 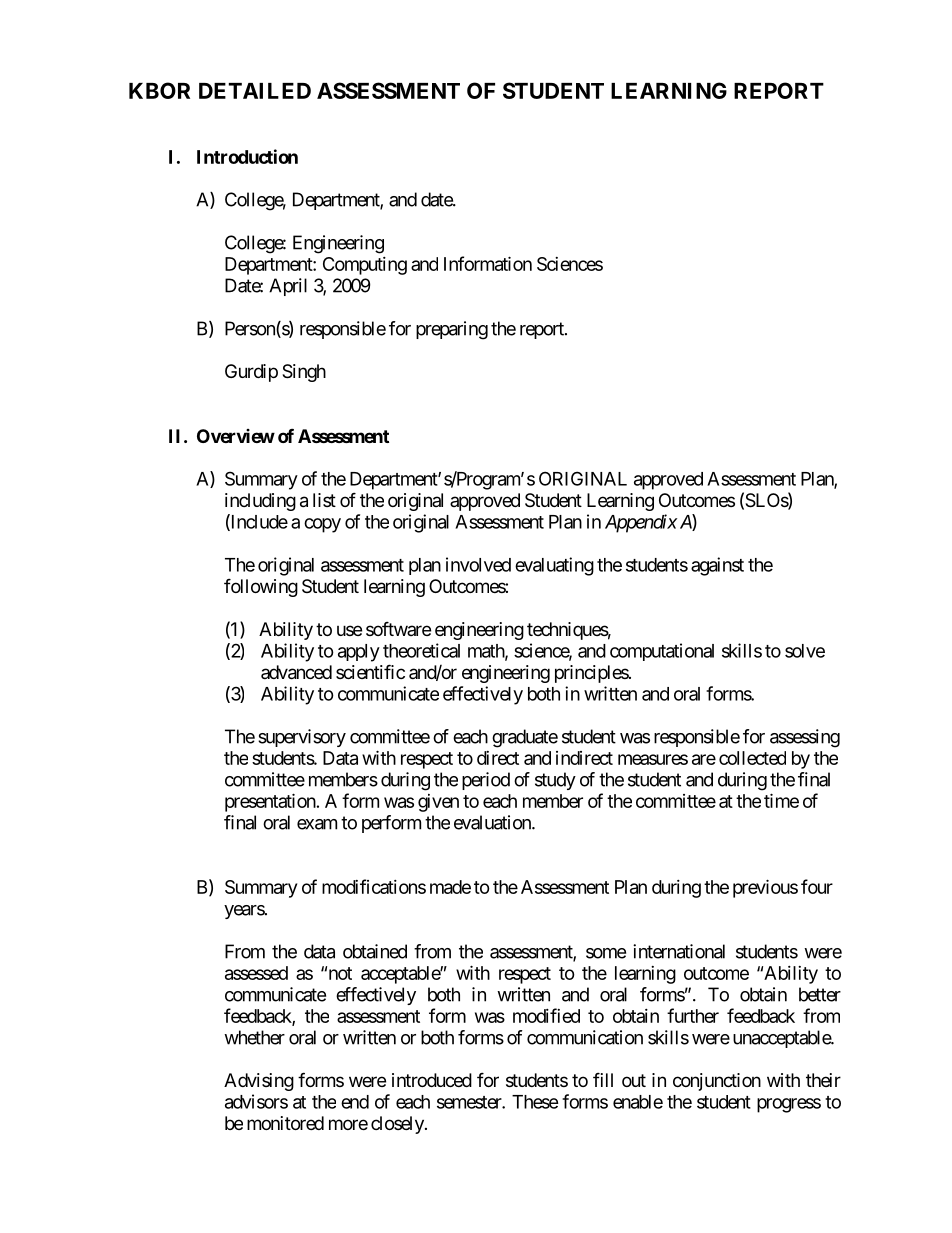 I want to click on preparing, so click(x=452, y=330).
